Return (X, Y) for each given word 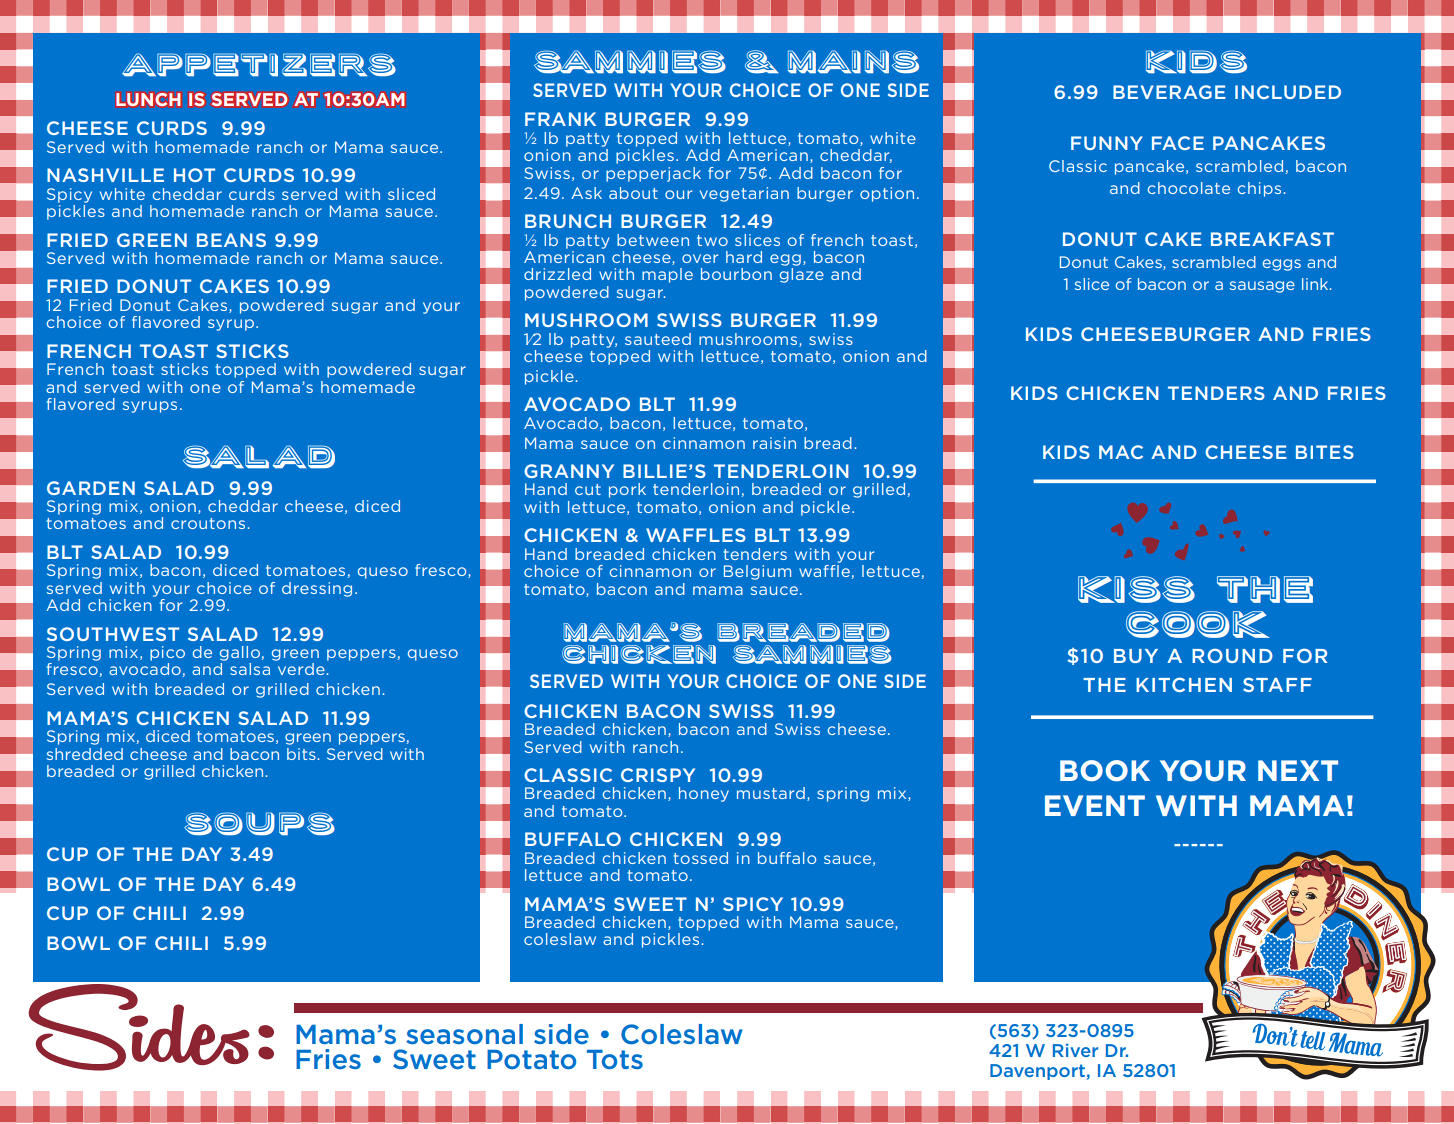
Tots (615, 1060)
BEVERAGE (1169, 92)
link (1316, 284)
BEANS (231, 240)
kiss (1136, 589)
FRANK (560, 119)
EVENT (1095, 805)
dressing (317, 589)
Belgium (757, 572)
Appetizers (259, 64)
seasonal (465, 1034)
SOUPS (259, 823)
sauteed (658, 339)
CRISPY (658, 775)
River (1075, 1050)
